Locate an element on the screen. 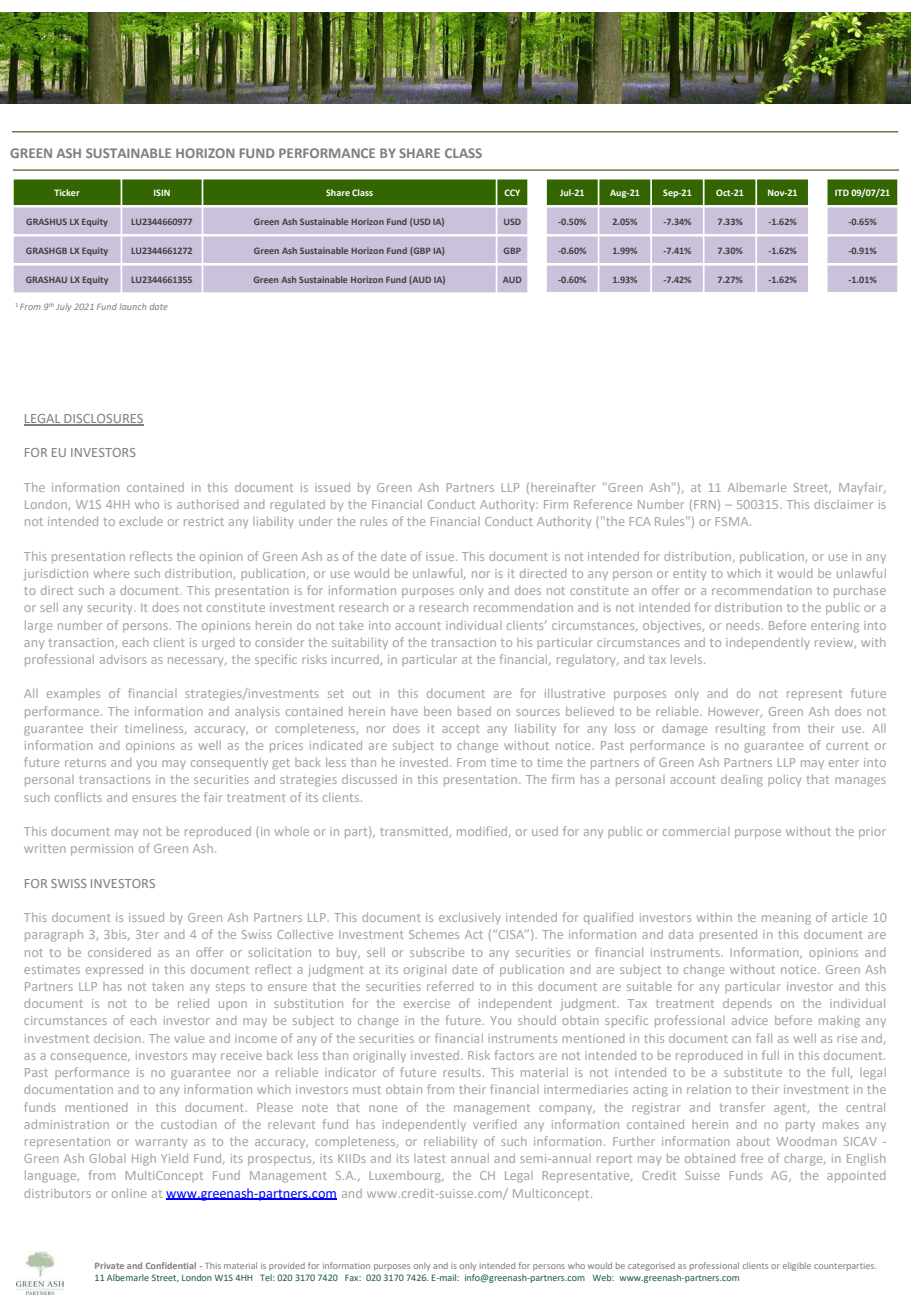  Reference is located at coordinates (603, 504).
